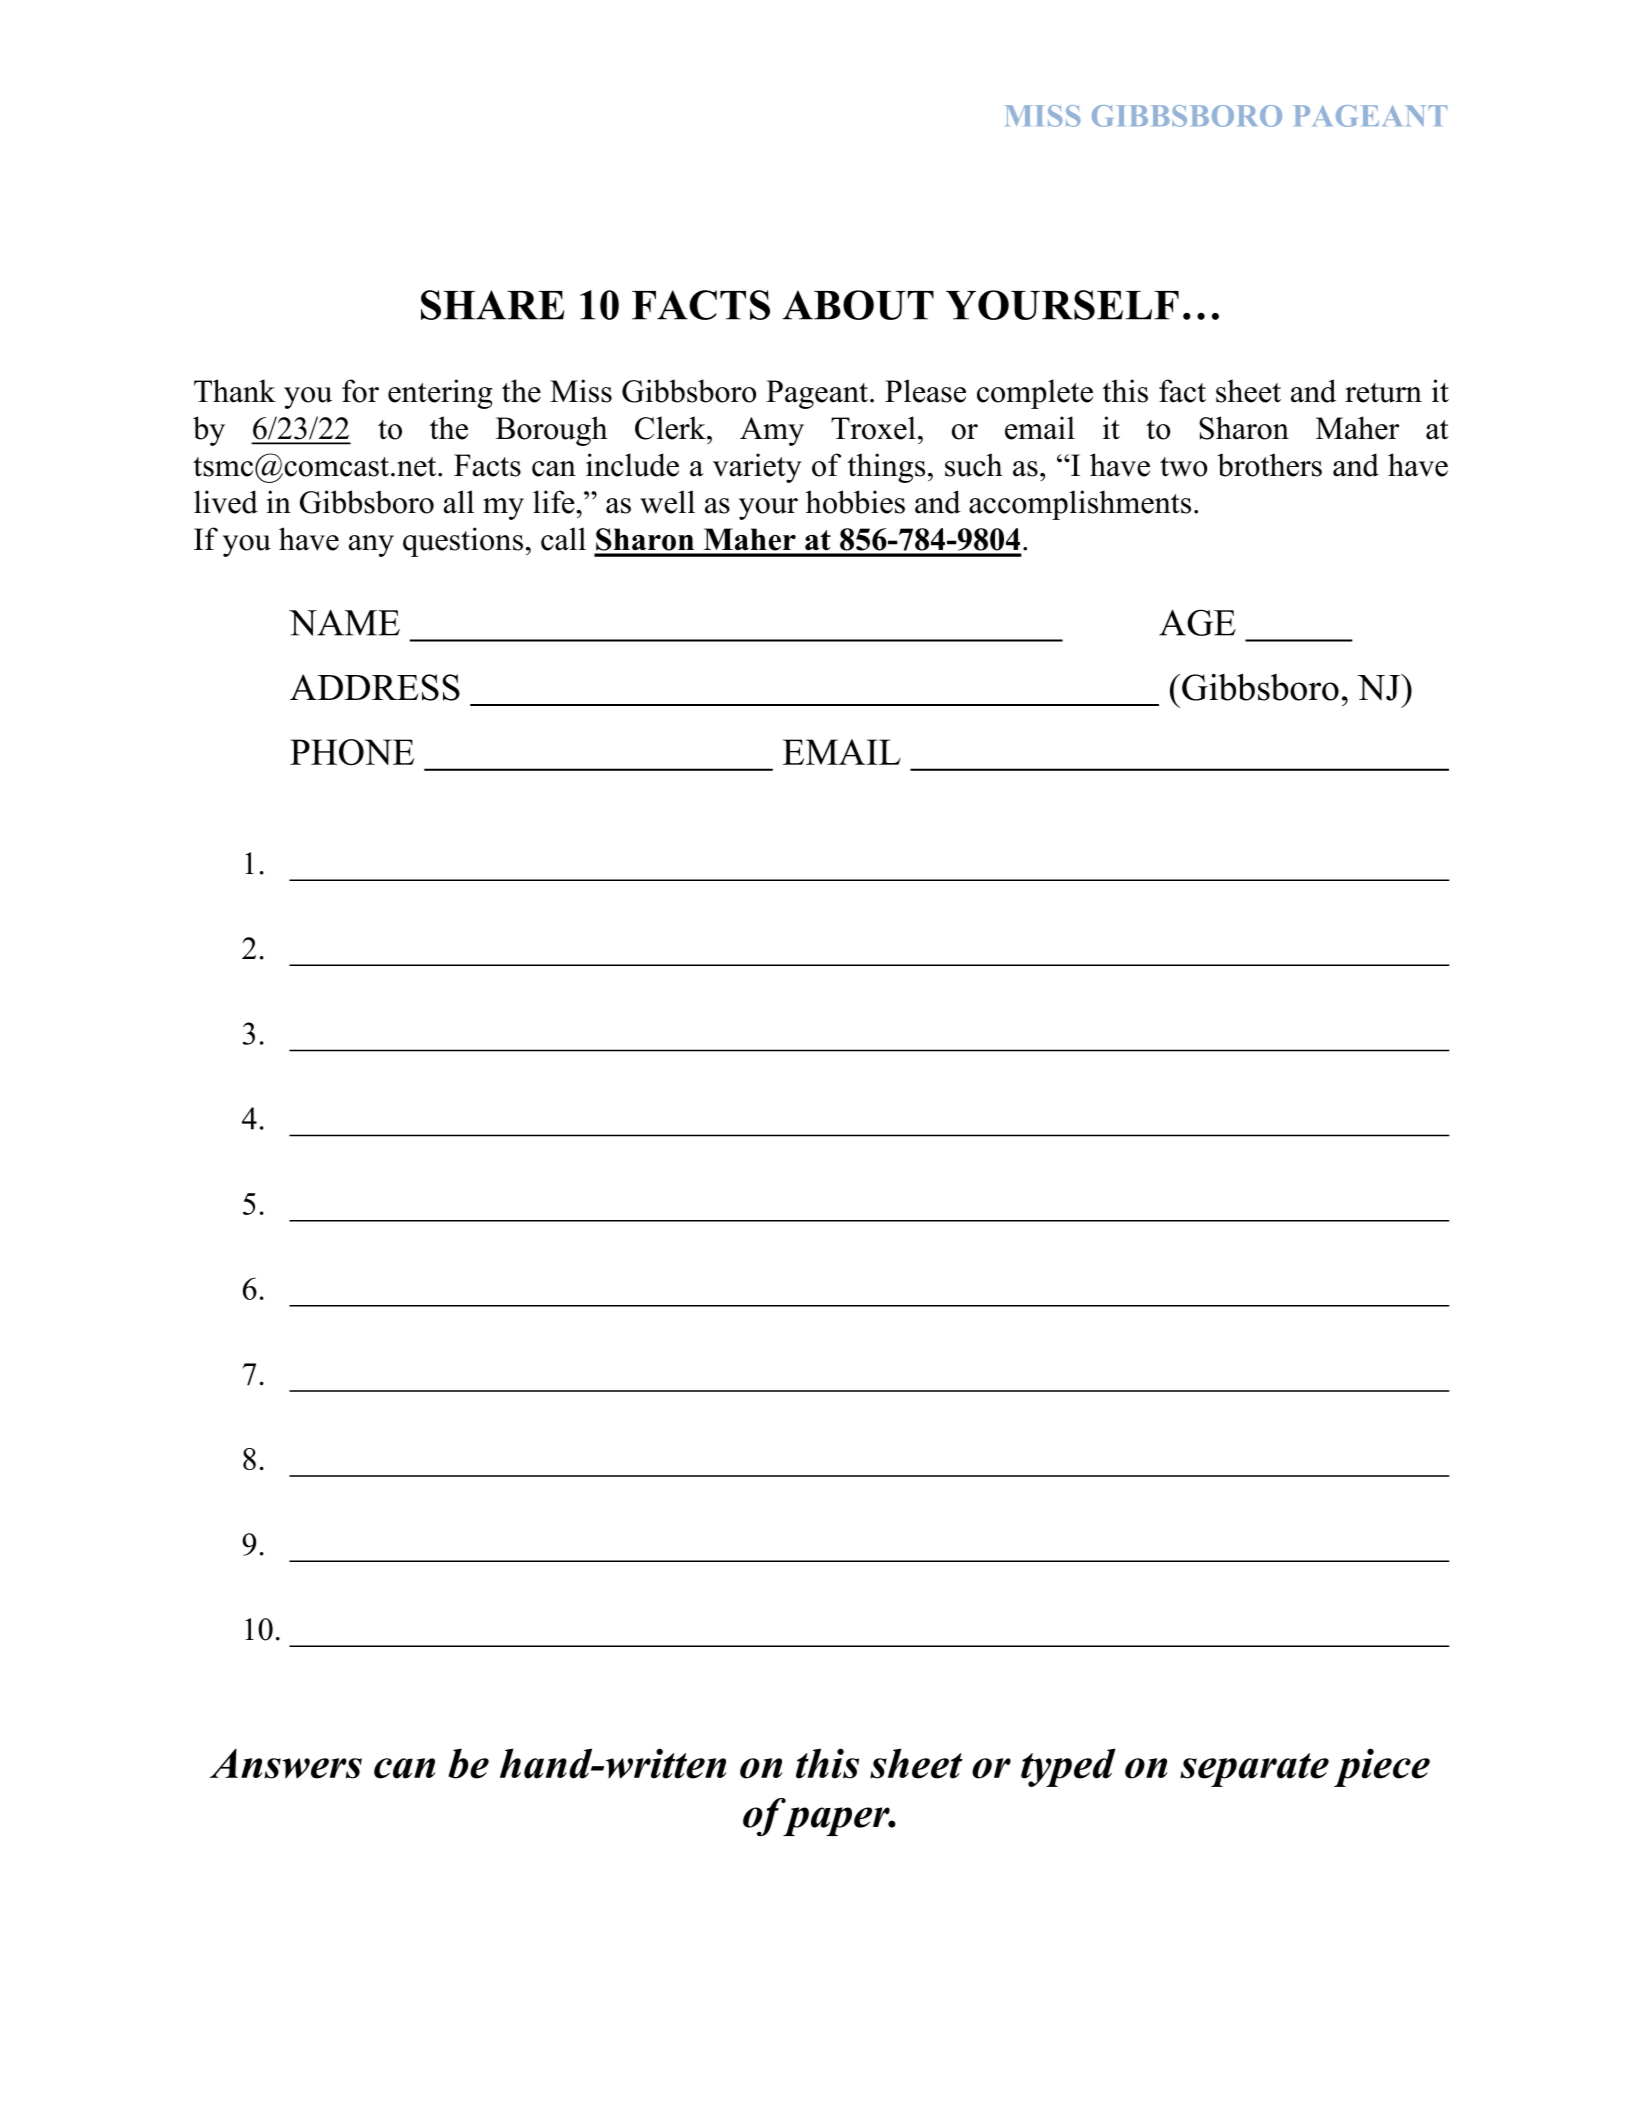  Describe the element at coordinates (1068, 1767) in the image. I see `typed` at that location.
